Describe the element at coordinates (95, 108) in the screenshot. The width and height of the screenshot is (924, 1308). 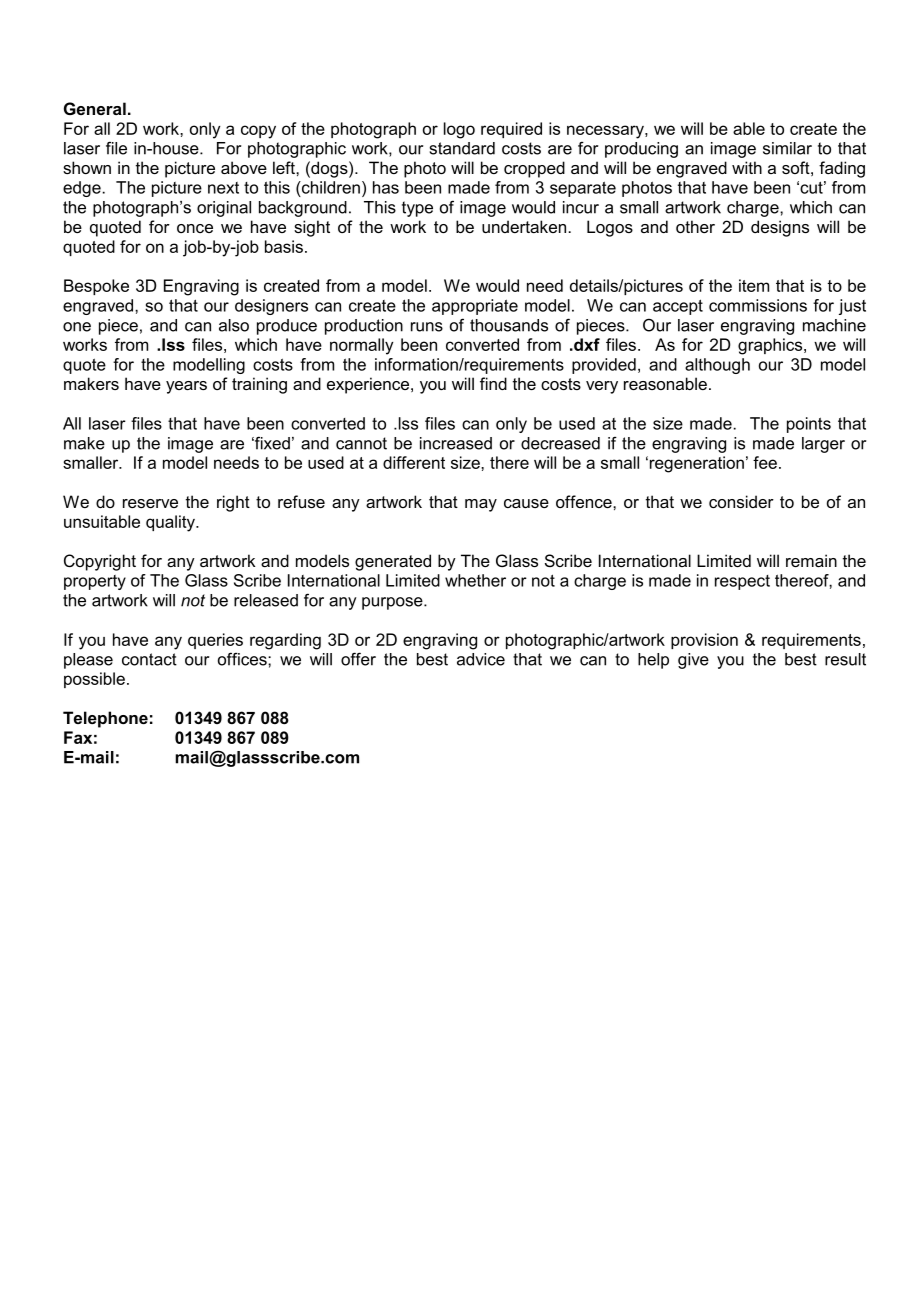
I see `General` at that location.
